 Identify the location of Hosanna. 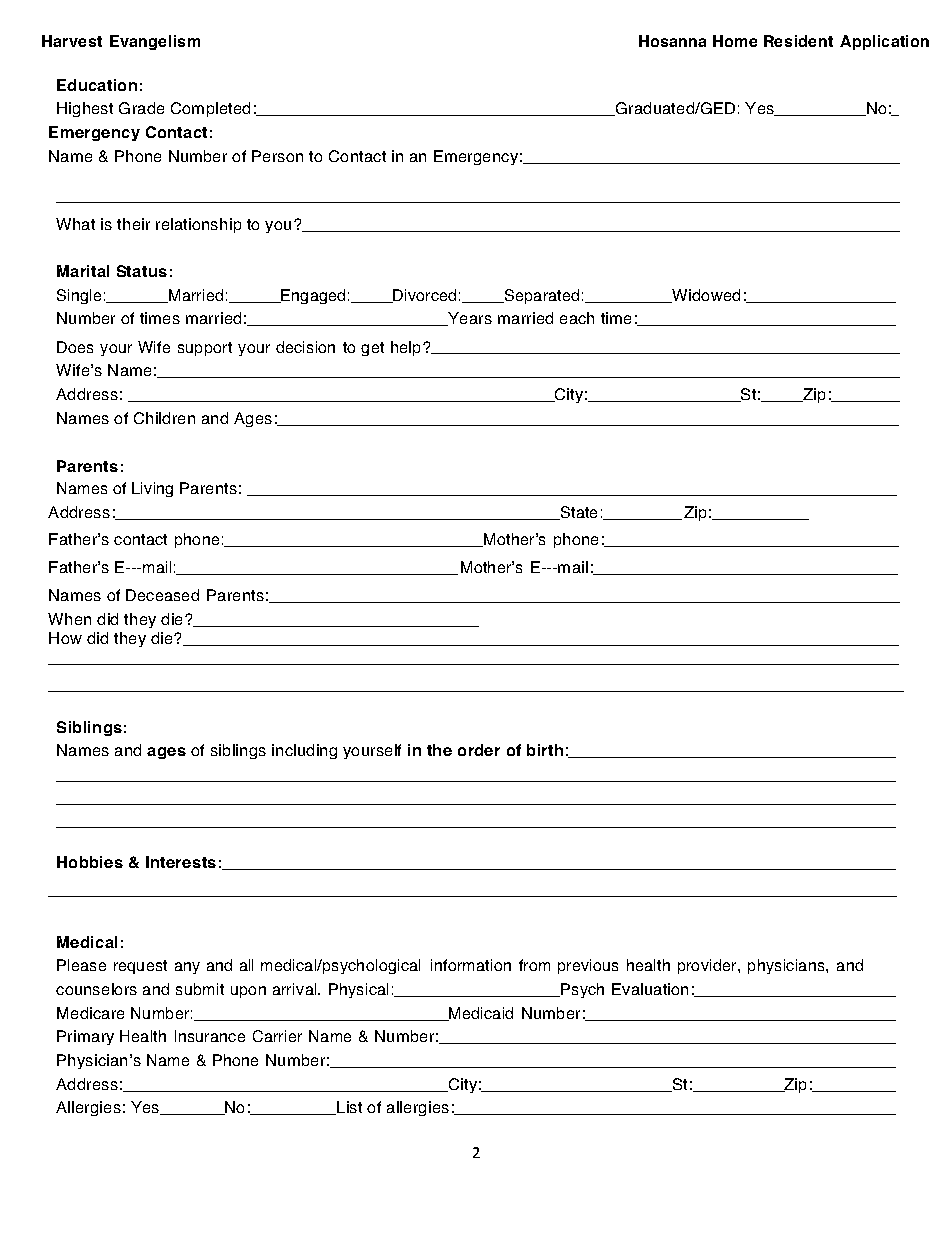
(672, 41).
